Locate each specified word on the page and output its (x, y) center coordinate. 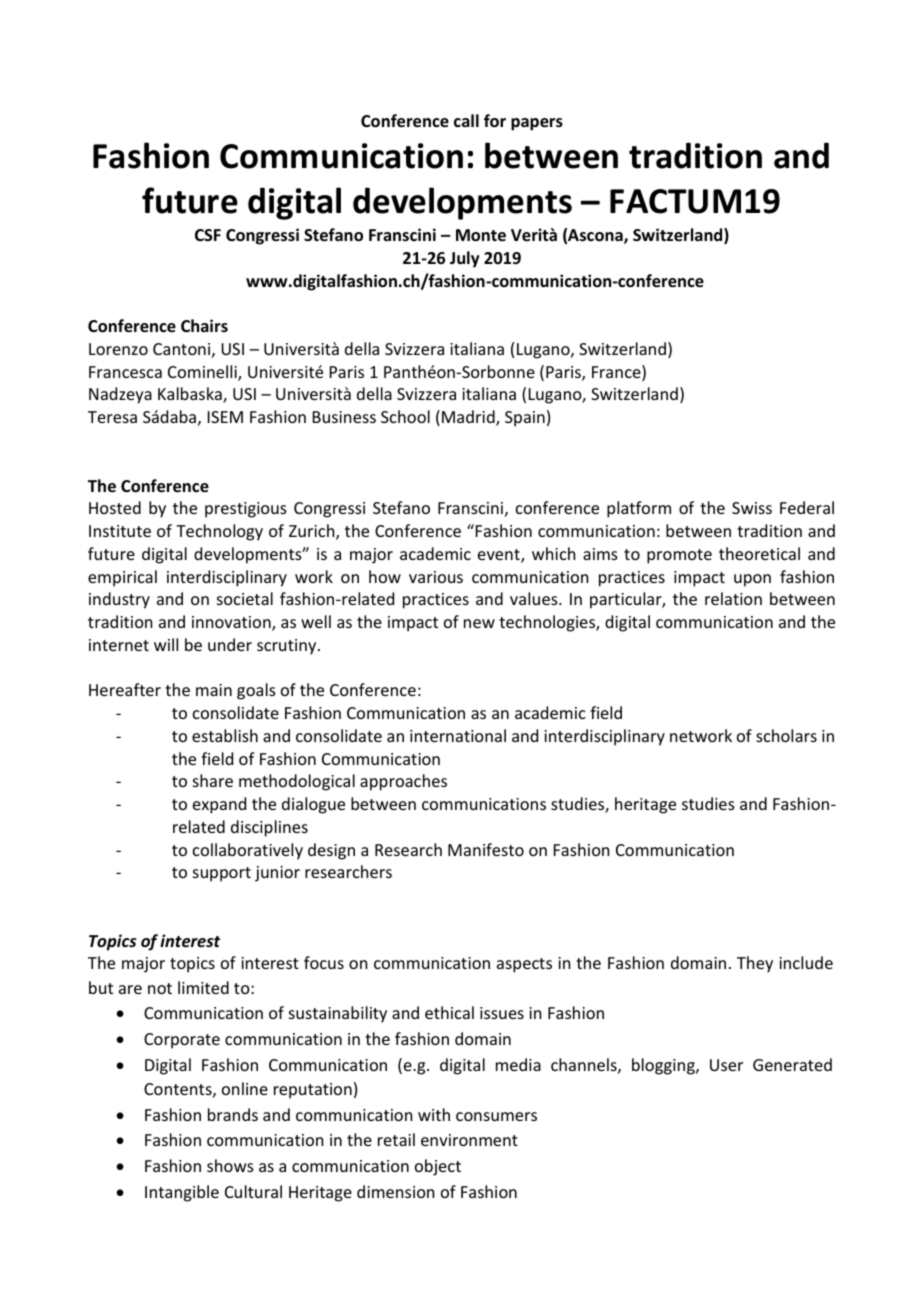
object (438, 1167)
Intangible (182, 1193)
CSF (208, 235)
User (726, 1065)
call (466, 120)
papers (537, 124)
